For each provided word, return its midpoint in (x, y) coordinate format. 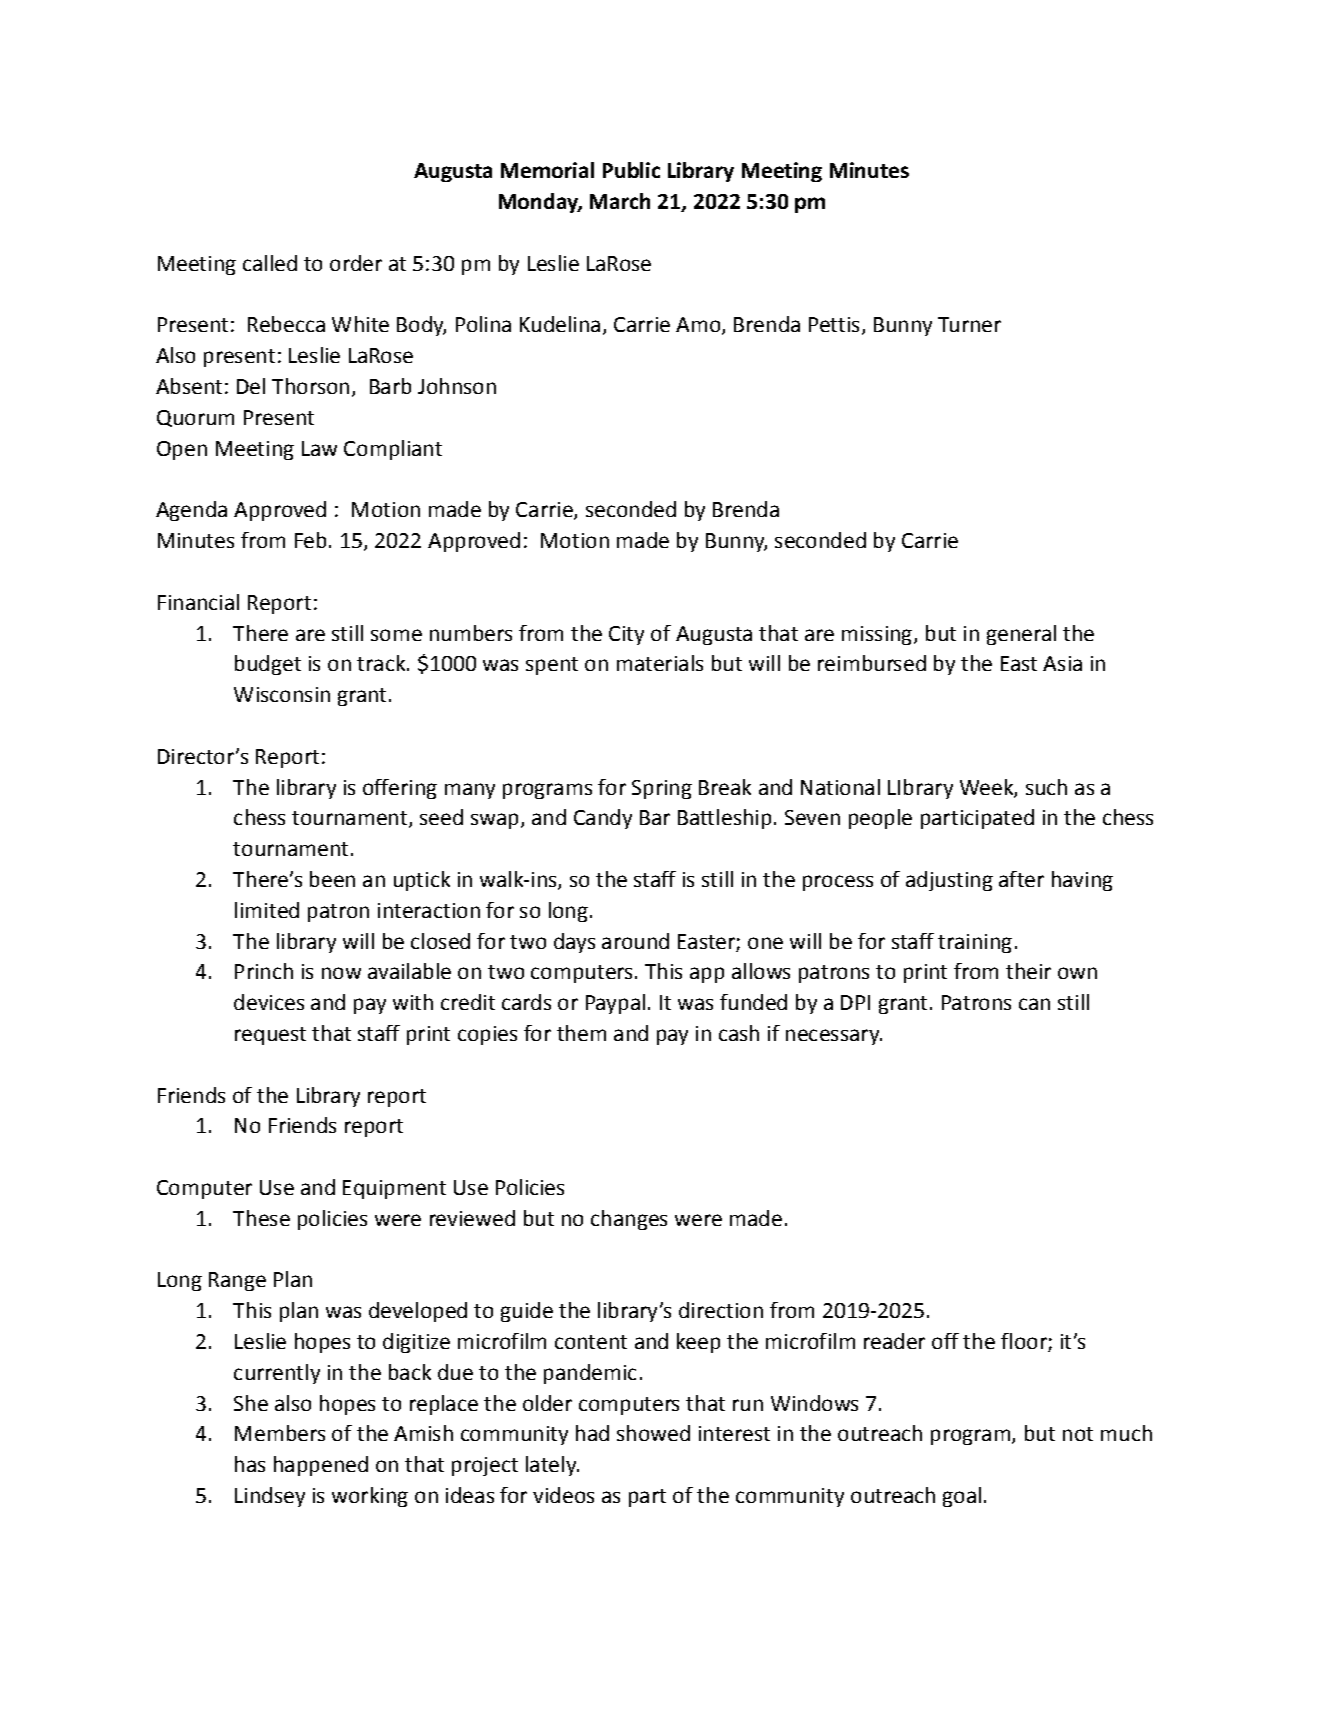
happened (321, 1466)
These (261, 1218)
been (332, 879)
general (1021, 635)
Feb (310, 540)
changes (629, 1220)
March (620, 201)
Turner (969, 324)
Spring (662, 789)
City (626, 635)
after (1021, 879)
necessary (834, 1037)
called (270, 263)
